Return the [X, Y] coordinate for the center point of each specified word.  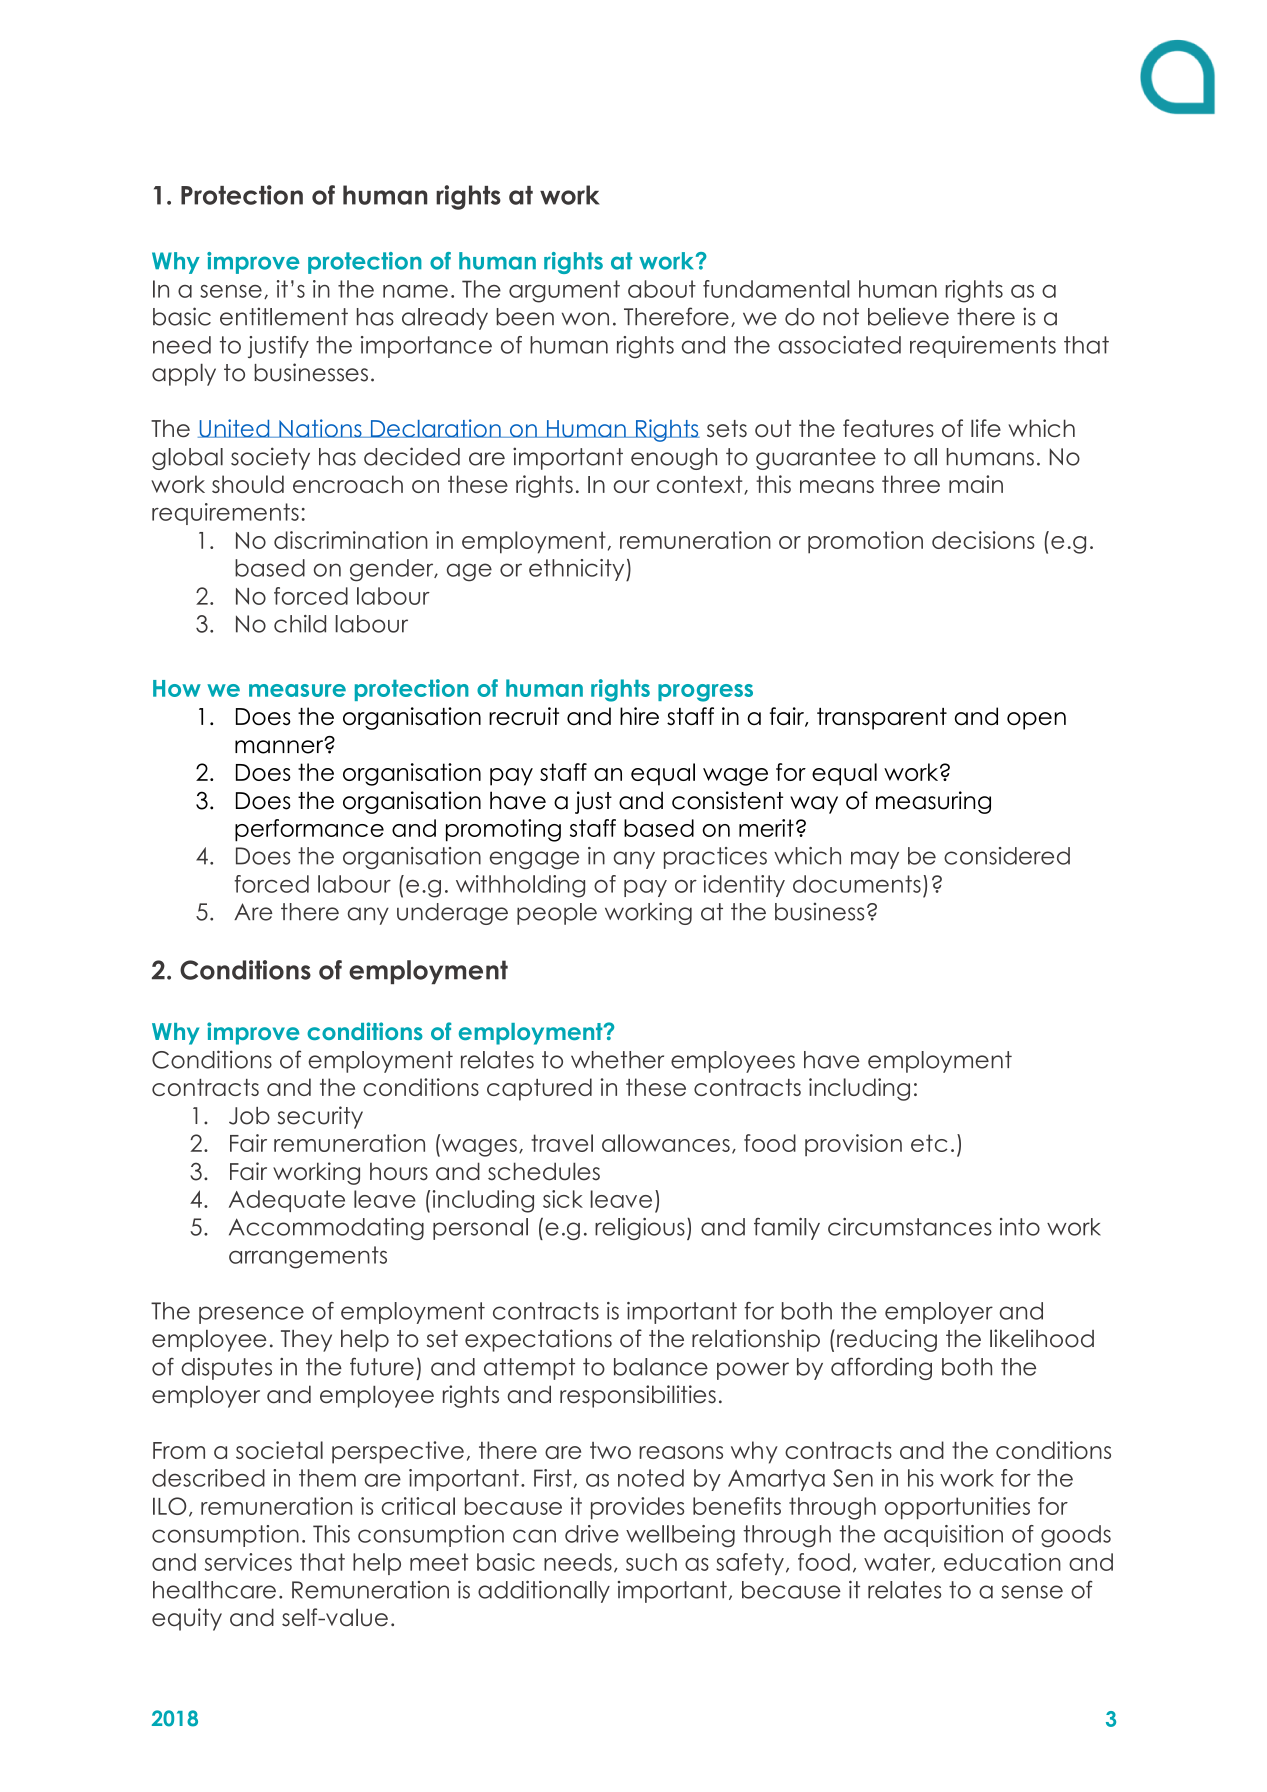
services [248, 1562]
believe [908, 316]
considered [1007, 856]
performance [309, 830]
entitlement [284, 316]
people [557, 914]
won [585, 319]
